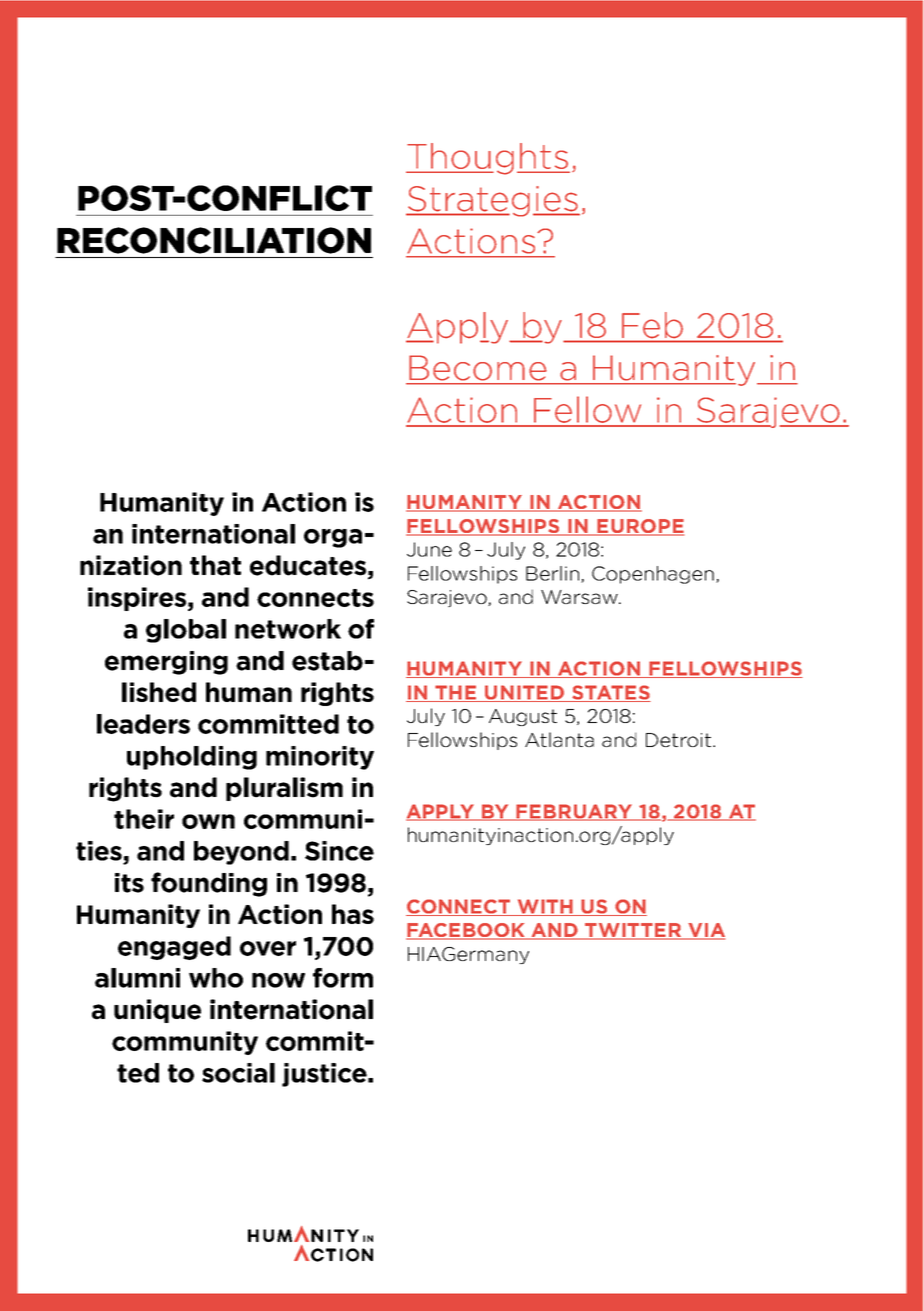 Image resolution: width=924 pixels, height=1311 pixels. Describe the element at coordinates (238, 1073) in the document. I see `social` at that location.
